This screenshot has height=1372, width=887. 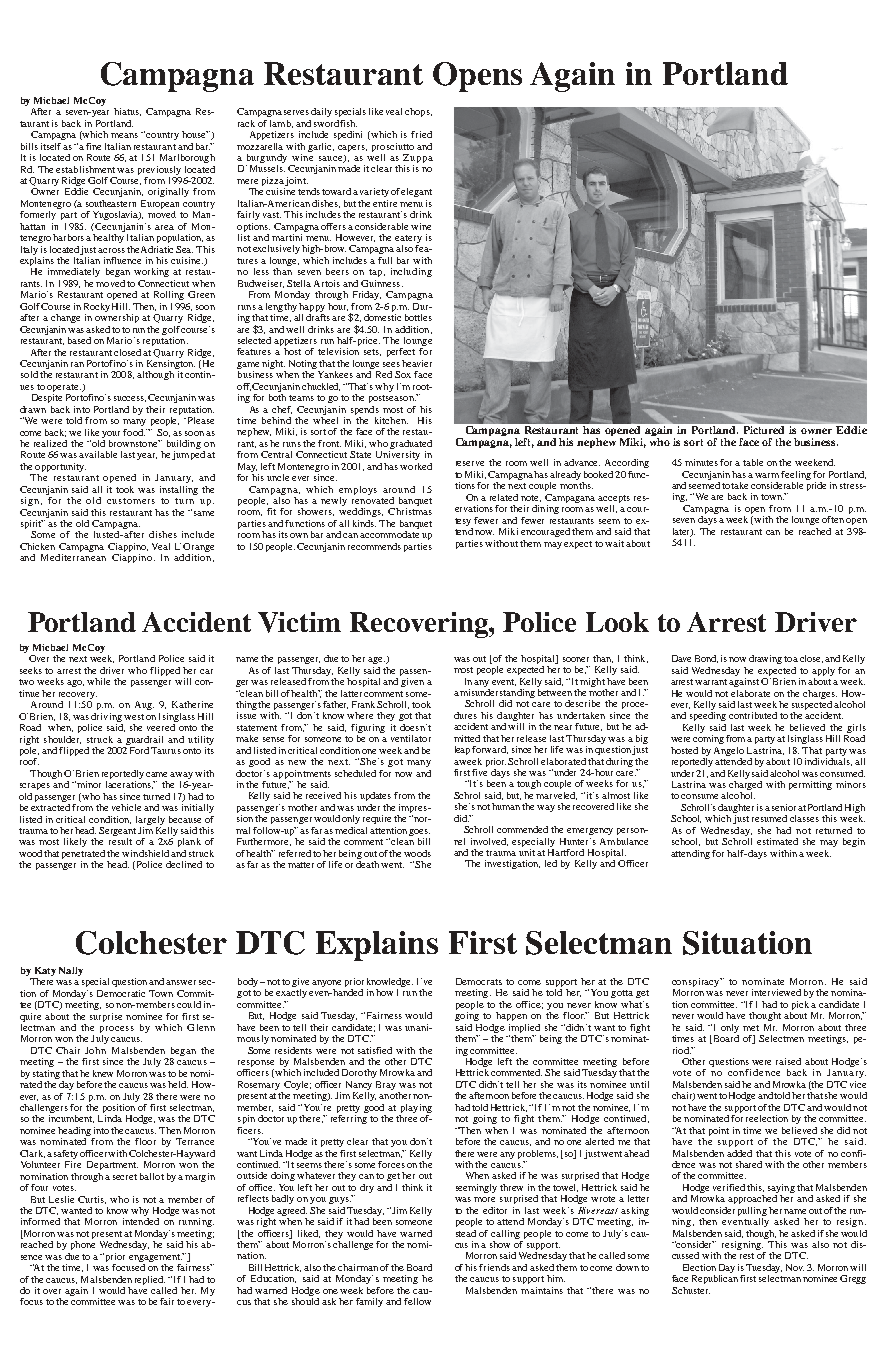 What do you see at coordinates (131, 501) in the screenshot?
I see `customers` at bounding box center [131, 501].
